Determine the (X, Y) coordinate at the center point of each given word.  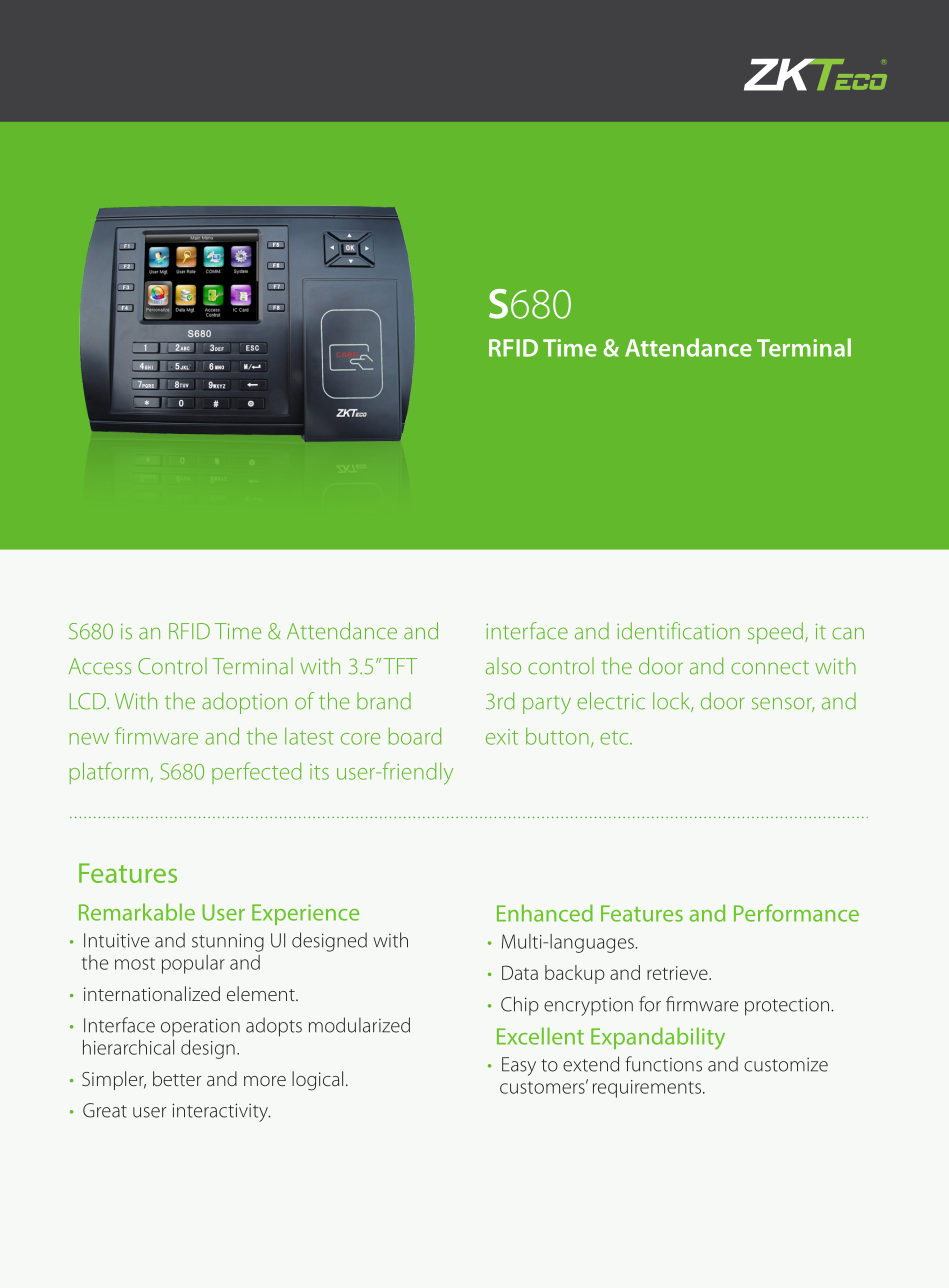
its (319, 772)
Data (520, 972)
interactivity (221, 1112)
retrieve (678, 973)
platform (108, 773)
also (503, 666)
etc (615, 738)
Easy (519, 1066)
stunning (228, 942)
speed (775, 633)
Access (100, 666)
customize (786, 1064)
